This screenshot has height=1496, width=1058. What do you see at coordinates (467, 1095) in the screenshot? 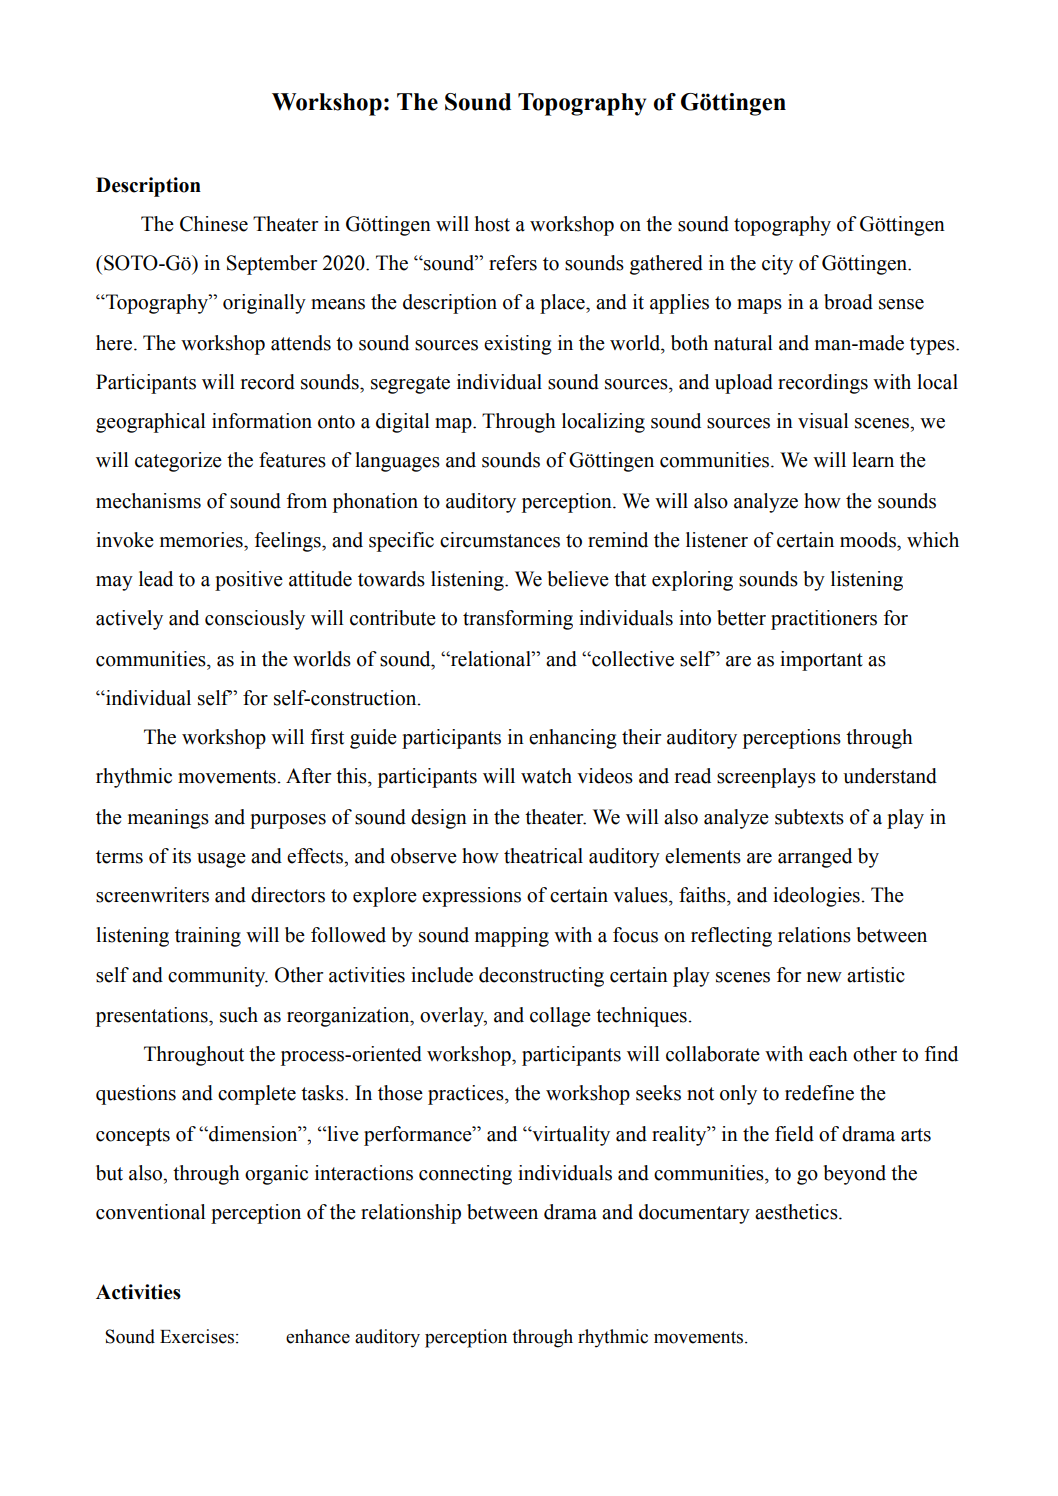
I see `practices` at bounding box center [467, 1095].
